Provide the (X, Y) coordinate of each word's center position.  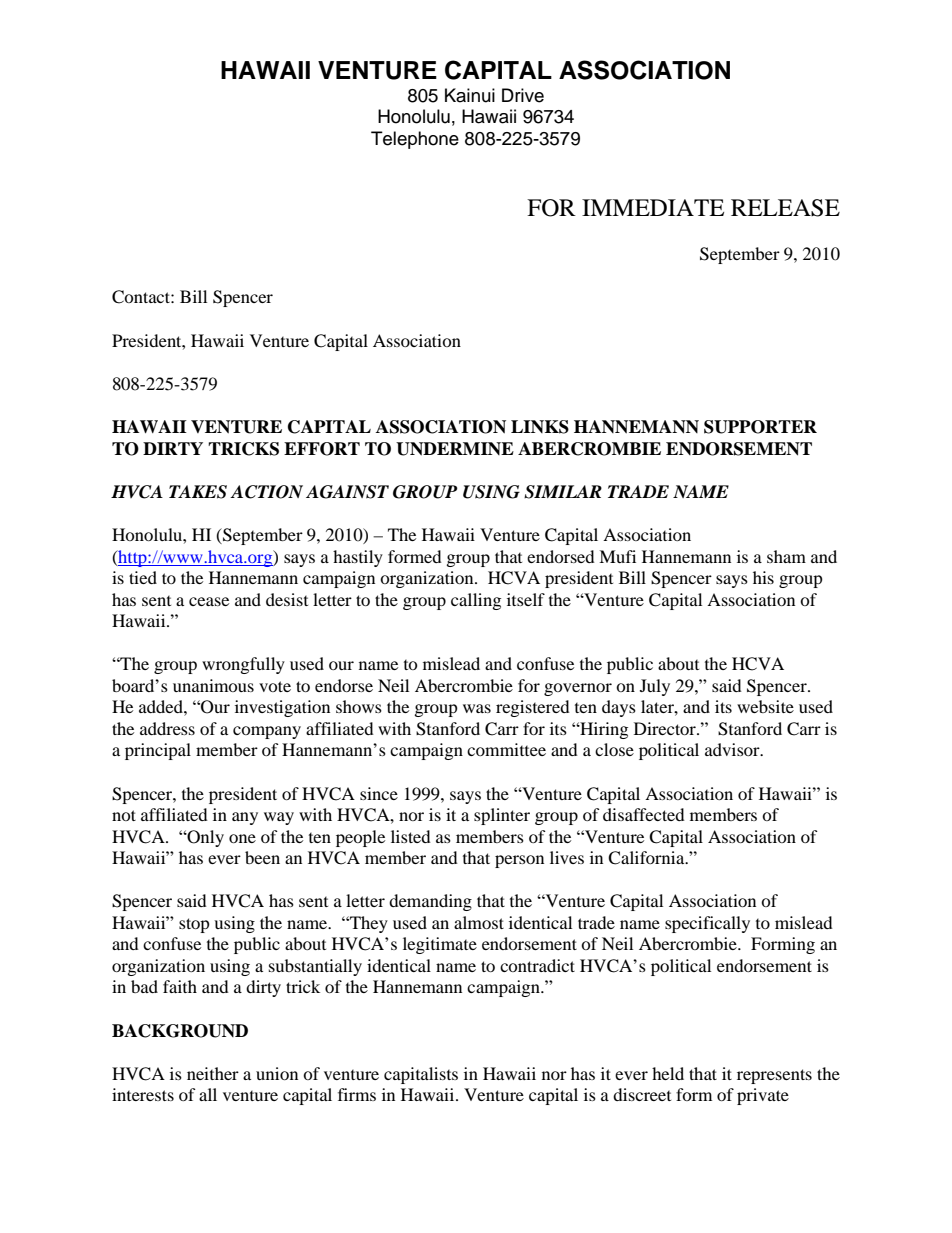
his (763, 577)
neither (213, 1073)
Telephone (415, 140)
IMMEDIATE (653, 207)
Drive (523, 95)
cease (209, 601)
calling (476, 601)
